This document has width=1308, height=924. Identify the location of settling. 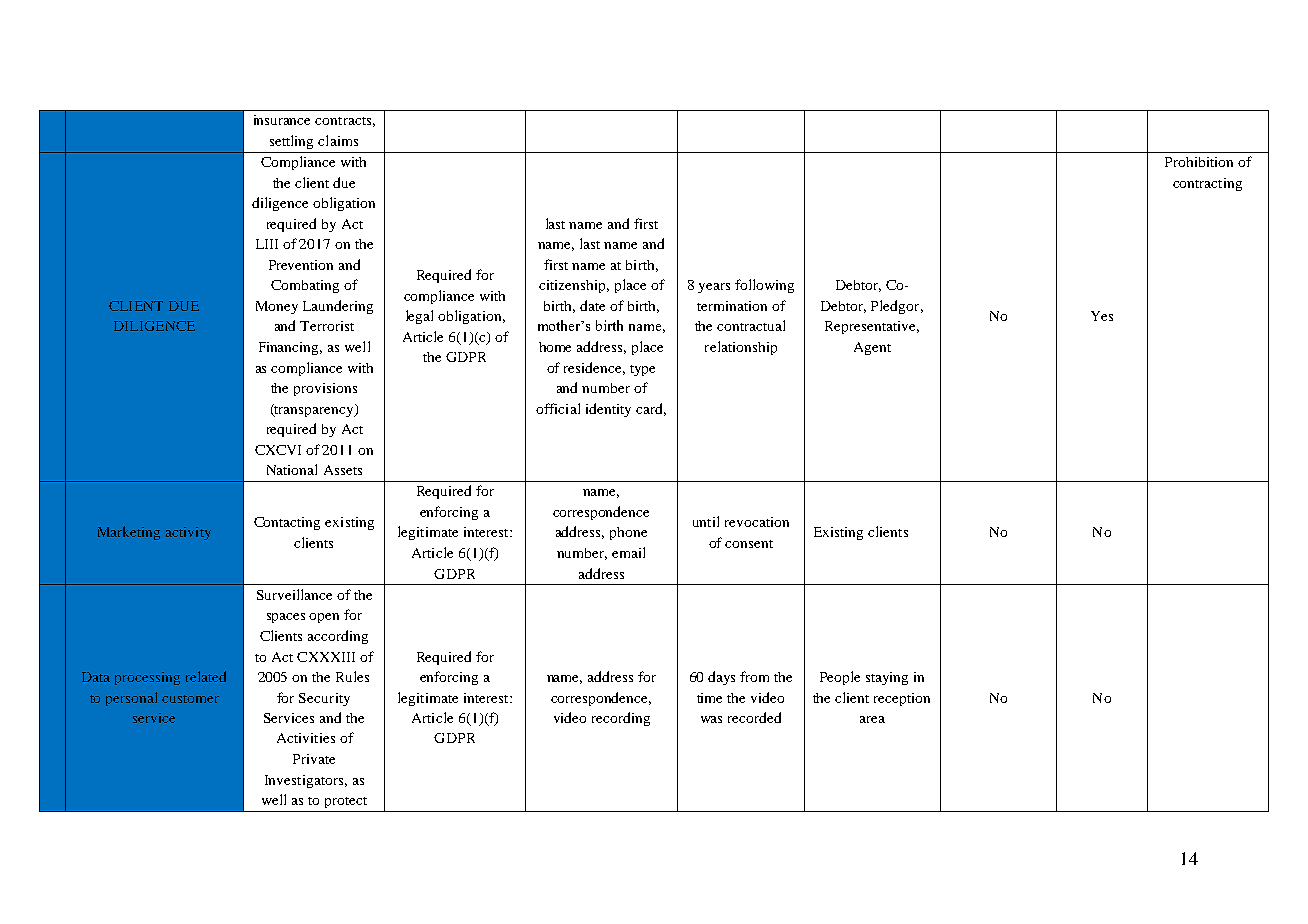
(291, 142).
